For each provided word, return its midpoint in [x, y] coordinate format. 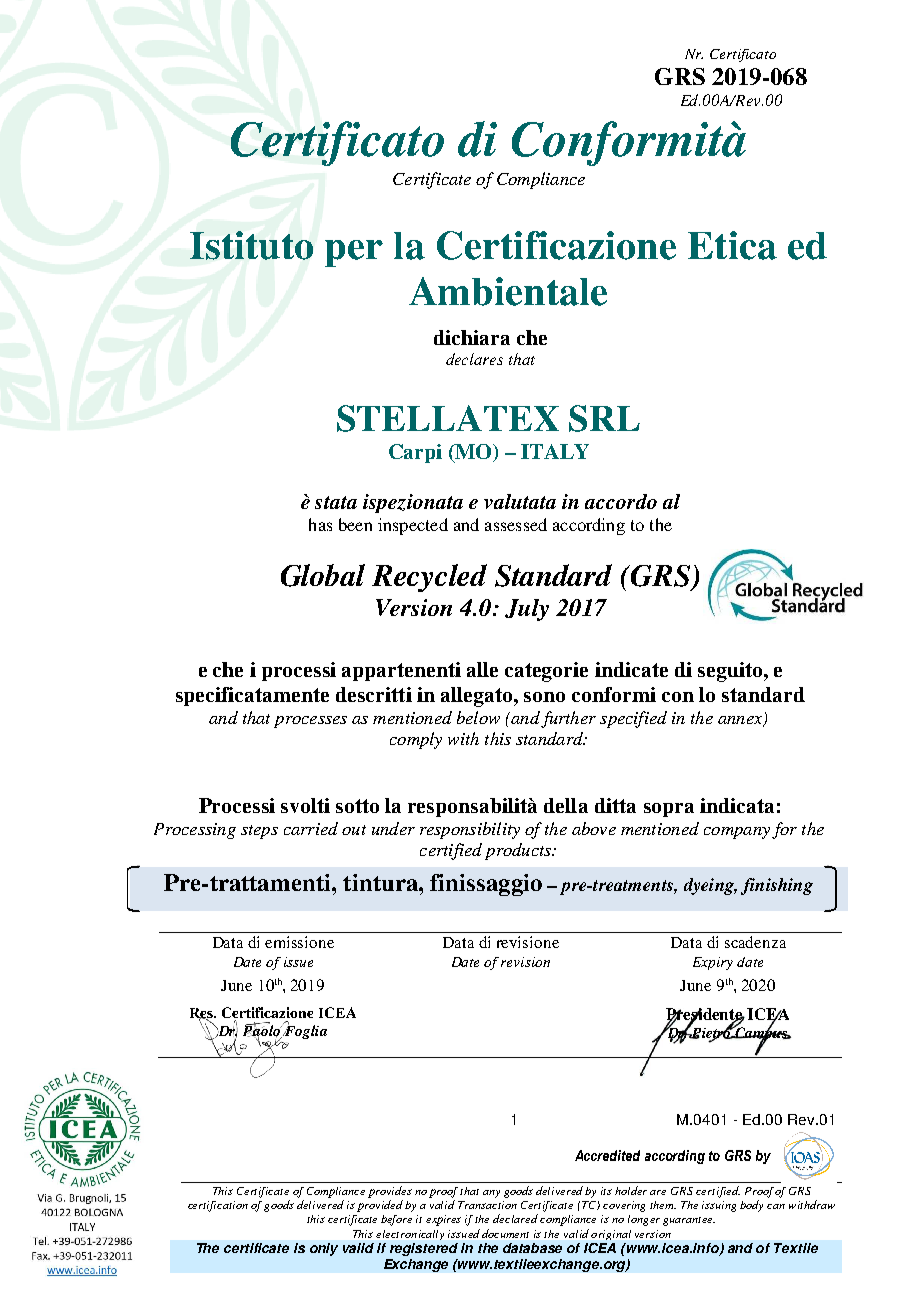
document [505, 1233]
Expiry [713, 963]
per [354, 253]
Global [323, 575]
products [519, 851]
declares [474, 359]
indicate [631, 669]
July [527, 610]
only [324, 1249]
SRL [604, 418]
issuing [719, 1206]
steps [259, 832]
